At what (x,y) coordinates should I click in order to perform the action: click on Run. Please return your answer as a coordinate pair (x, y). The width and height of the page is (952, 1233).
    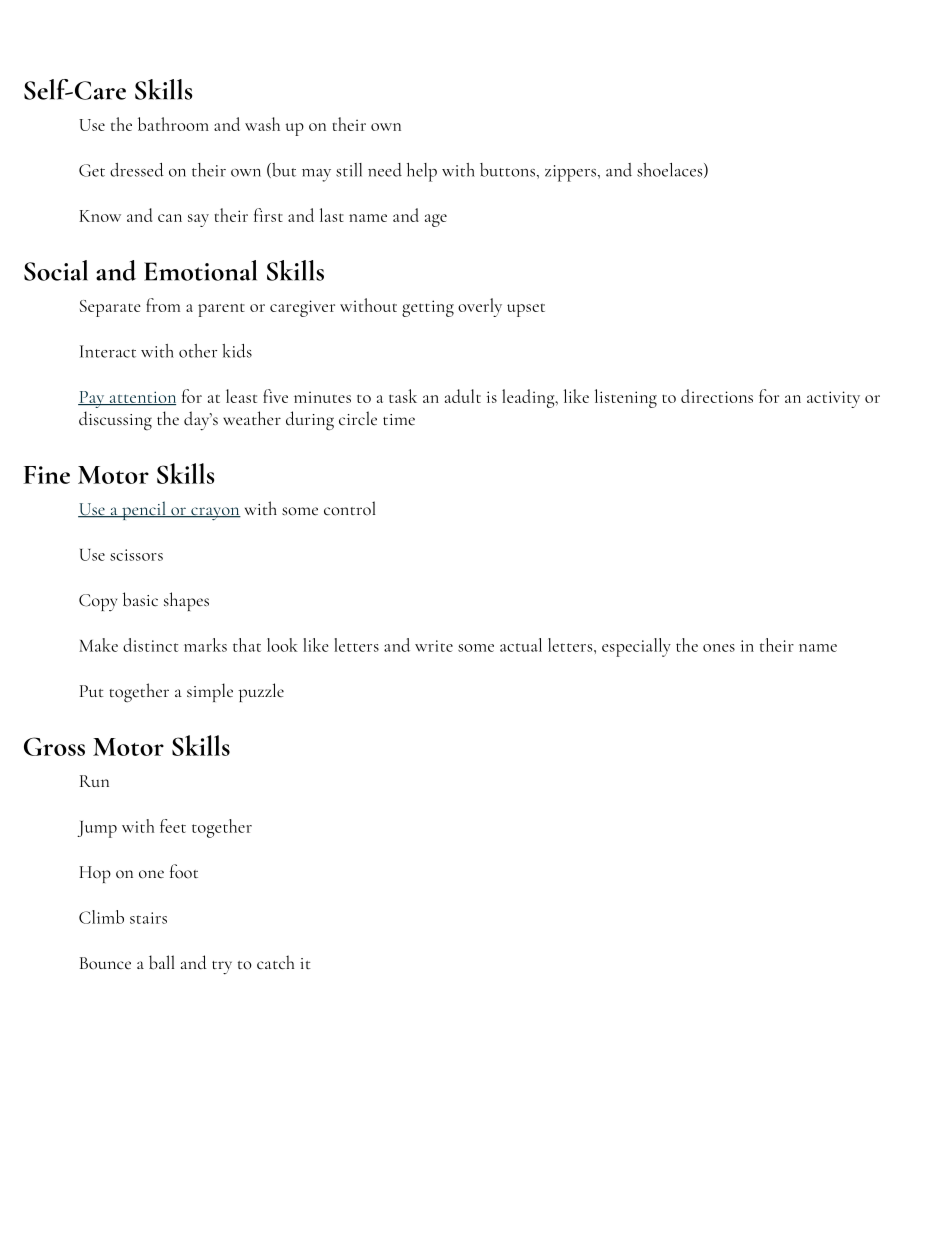
    Looking at the image, I should click on (94, 781).
